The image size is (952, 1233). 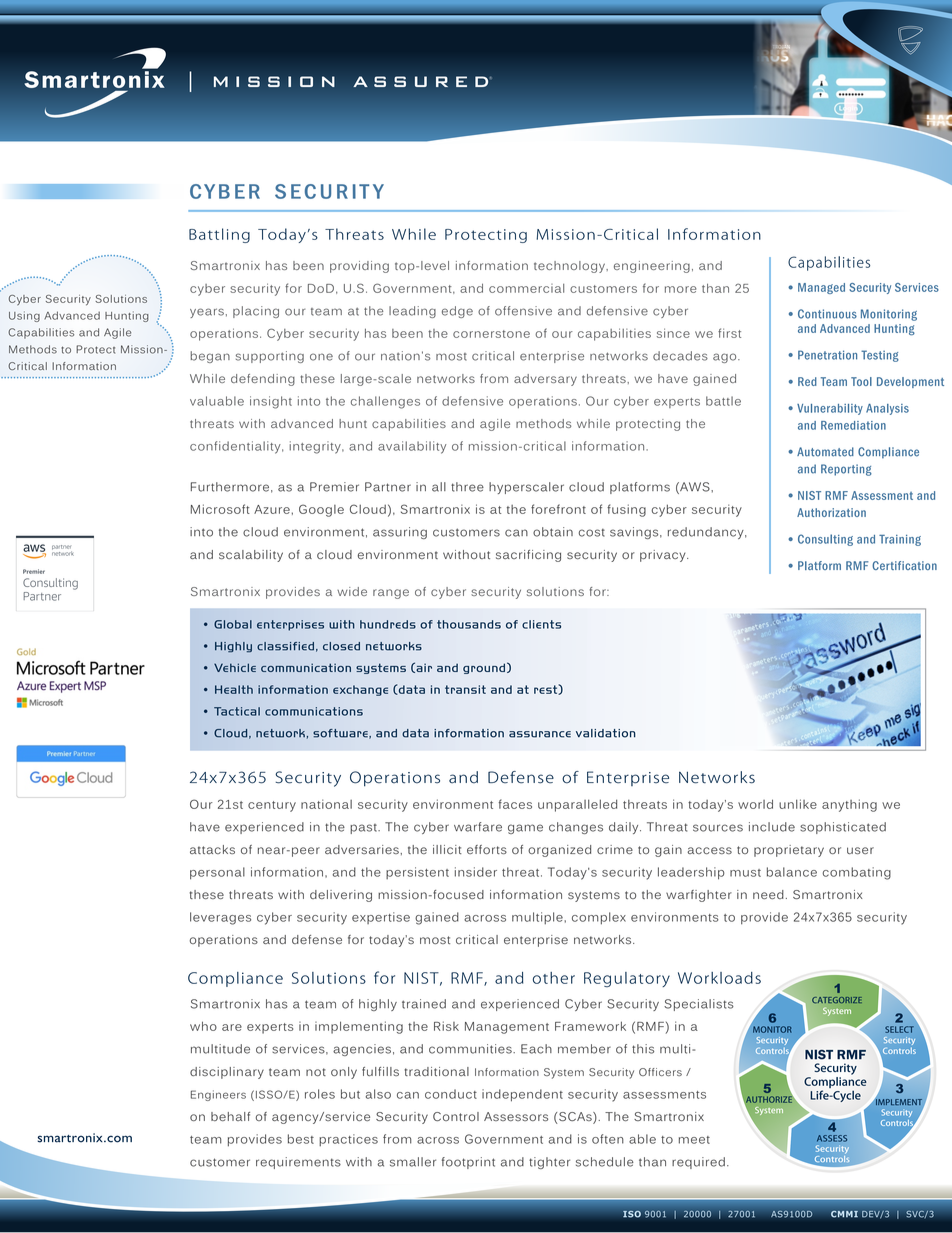 I want to click on commercial, so click(x=526, y=288).
